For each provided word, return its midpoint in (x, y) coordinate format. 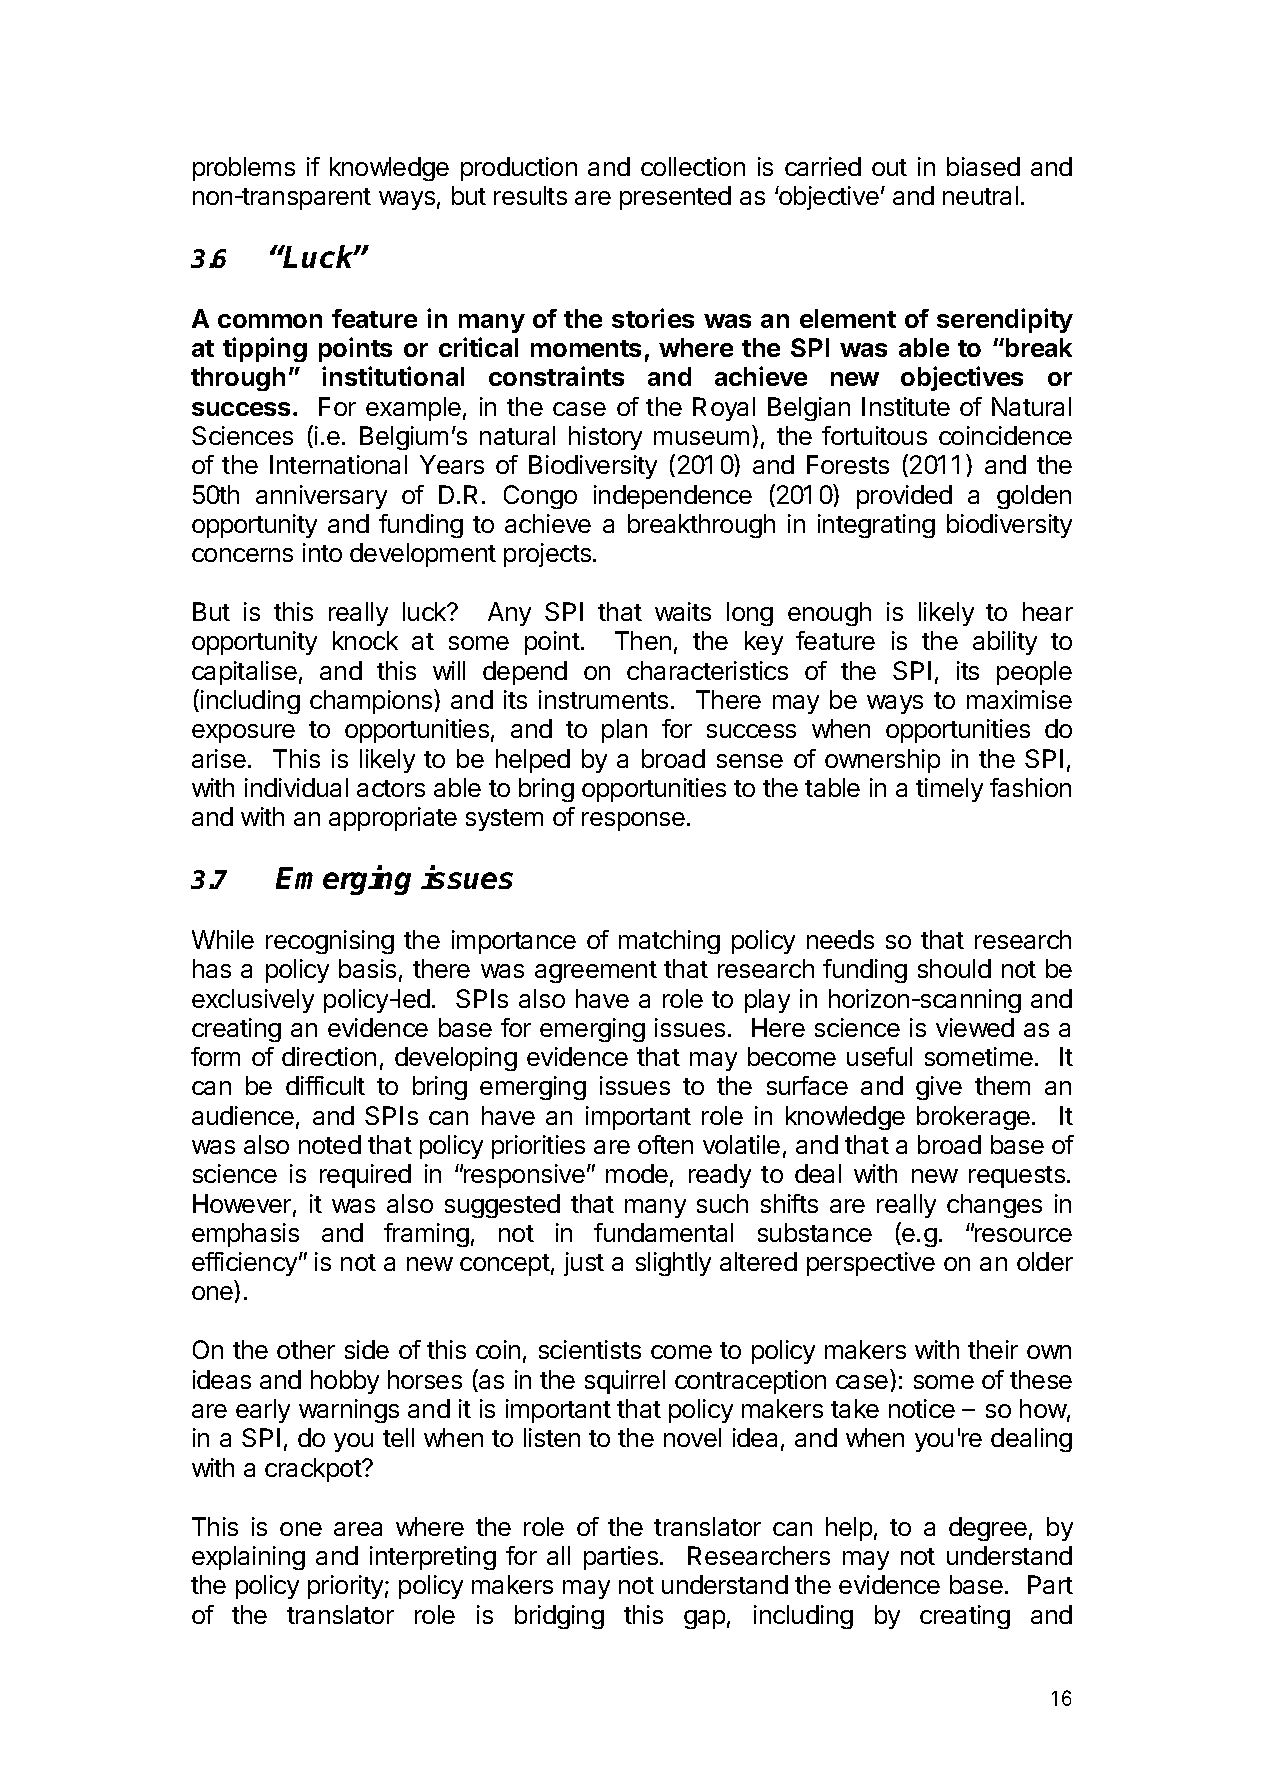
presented (675, 198)
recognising (330, 942)
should (954, 968)
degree (988, 1529)
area (358, 1529)
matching (669, 942)
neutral (980, 195)
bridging (559, 1617)
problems (244, 169)
